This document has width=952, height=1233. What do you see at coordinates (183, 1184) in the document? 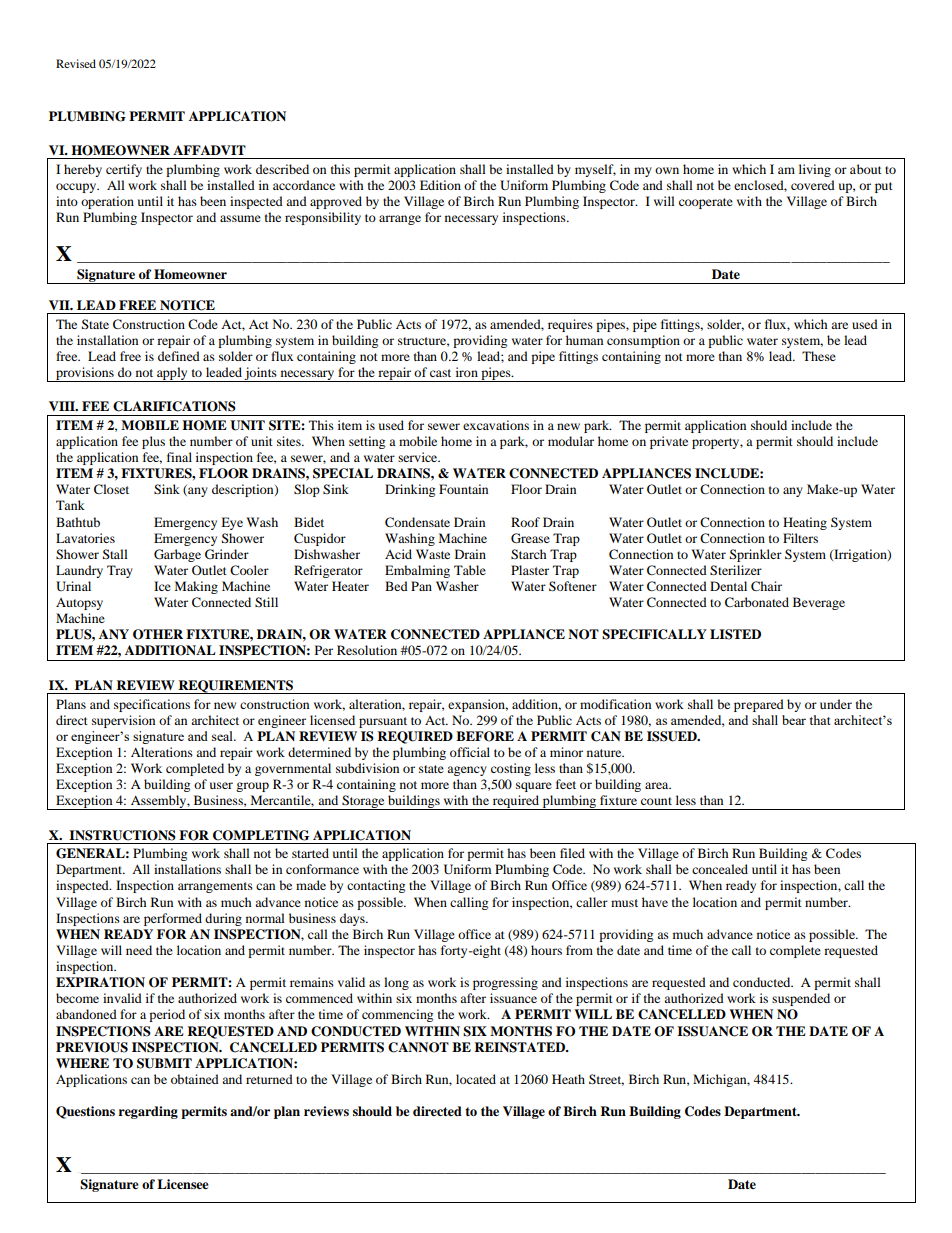
I see `Licensee` at bounding box center [183, 1184].
